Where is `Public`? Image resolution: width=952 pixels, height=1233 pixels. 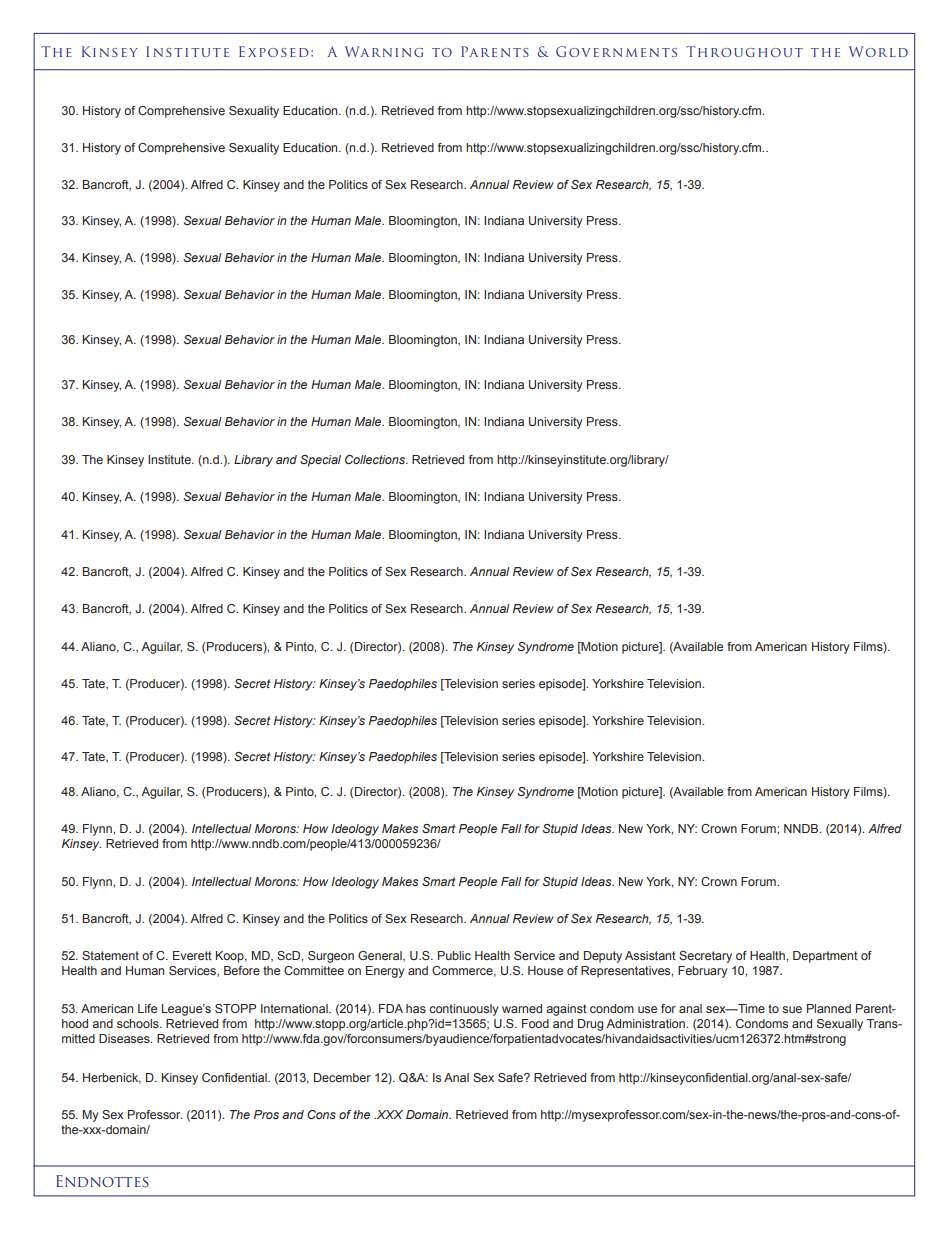
Public is located at coordinates (454, 955).
